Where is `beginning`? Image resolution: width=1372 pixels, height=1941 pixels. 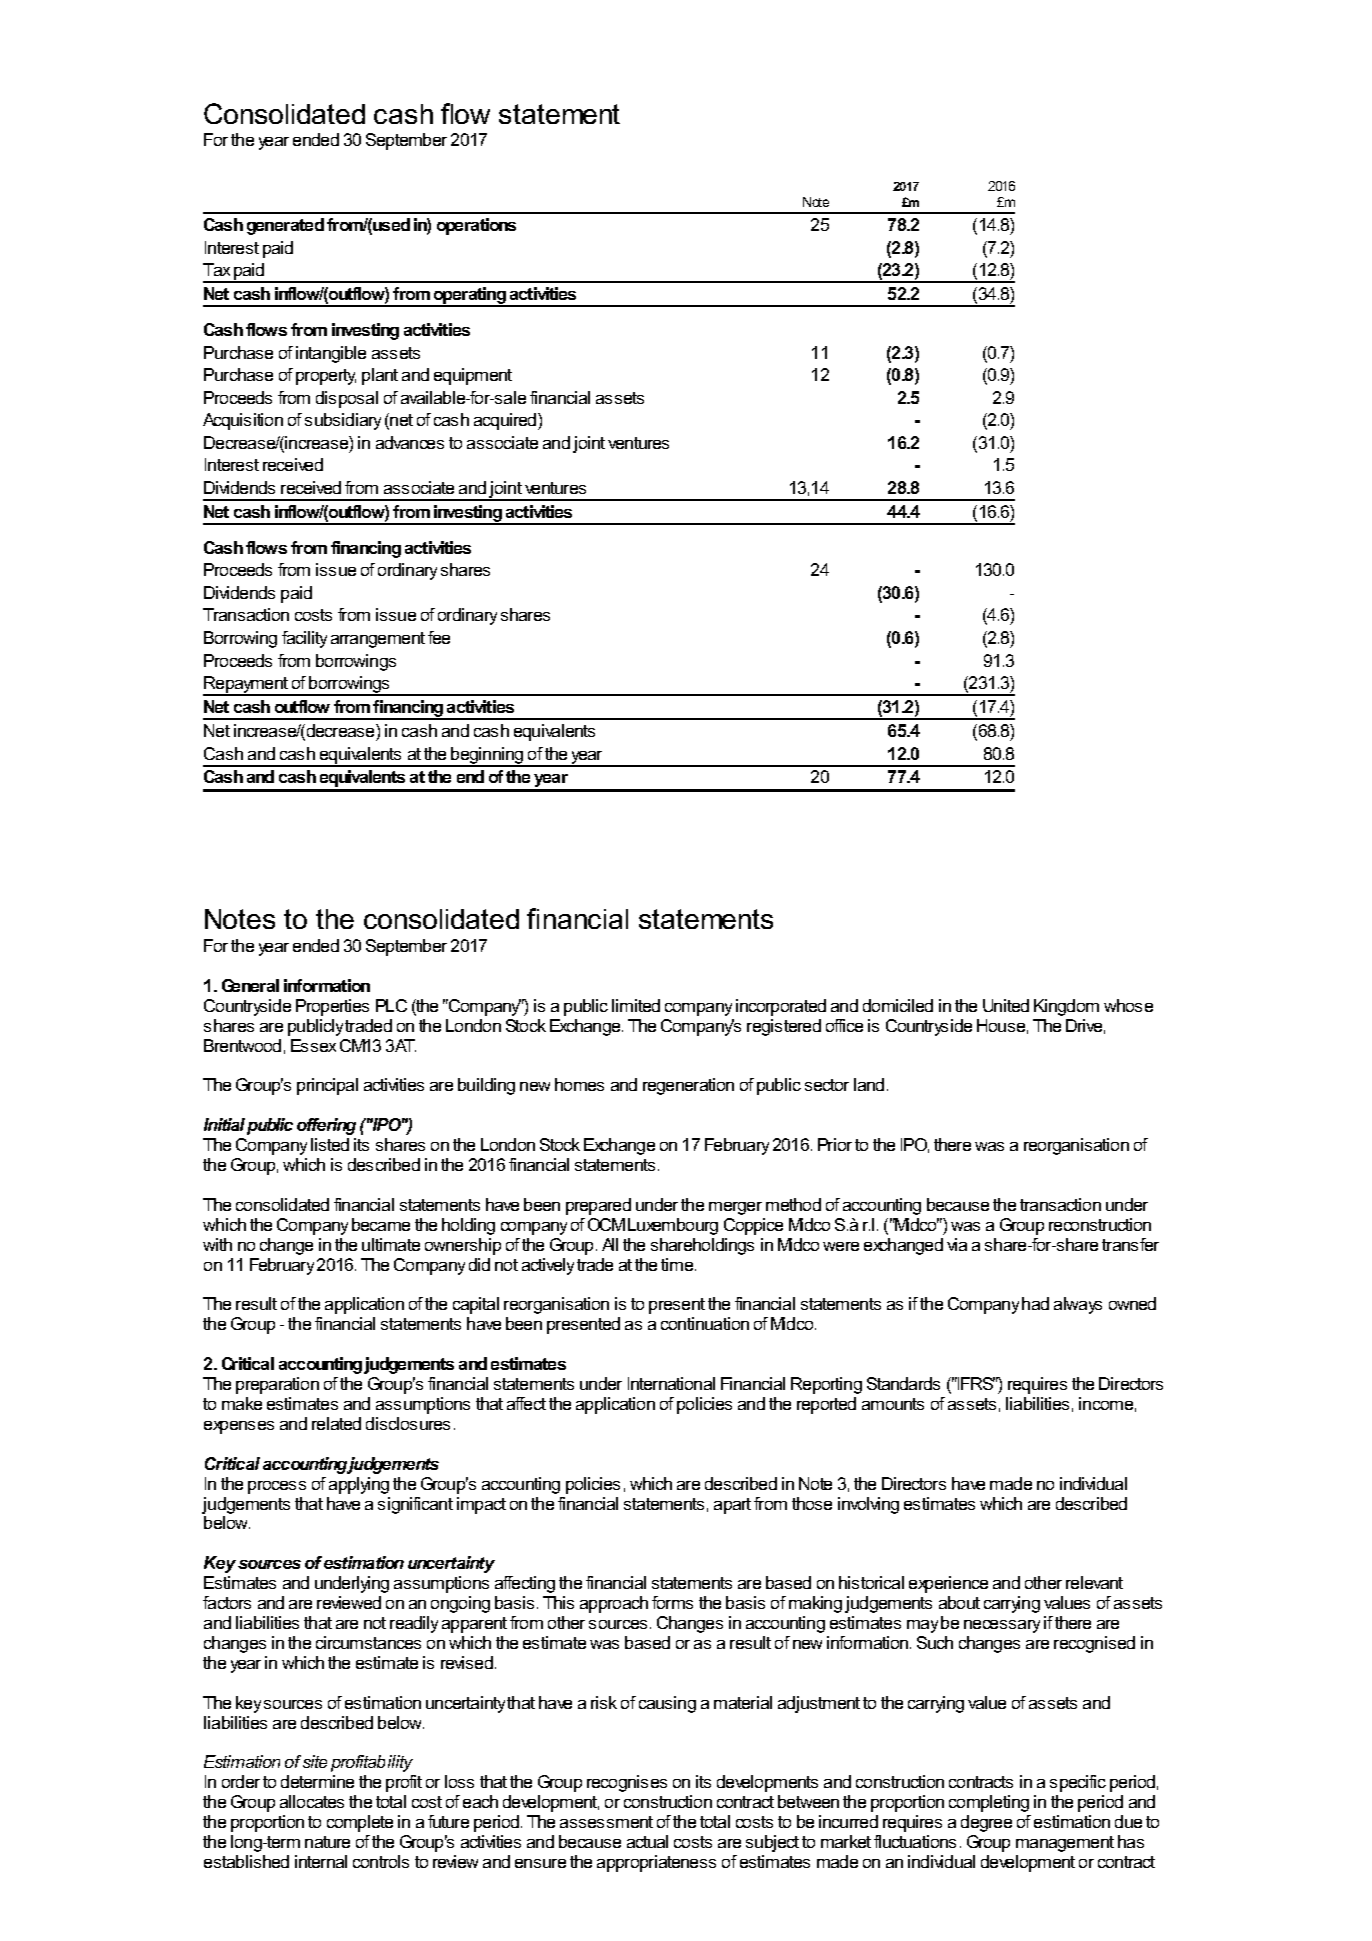 beginning is located at coordinates (487, 756).
